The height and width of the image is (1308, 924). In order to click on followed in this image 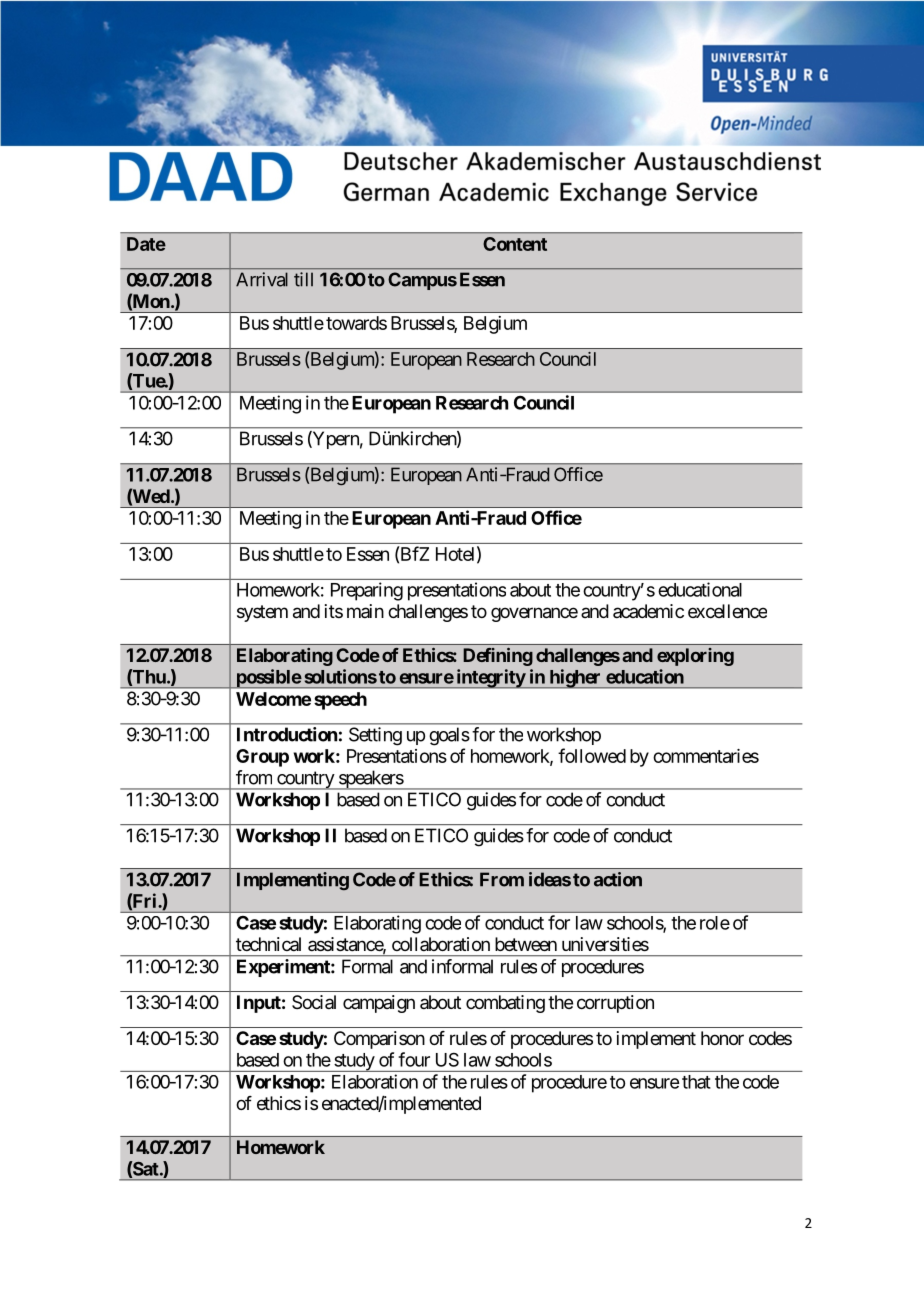, I will do `click(592, 755)`.
